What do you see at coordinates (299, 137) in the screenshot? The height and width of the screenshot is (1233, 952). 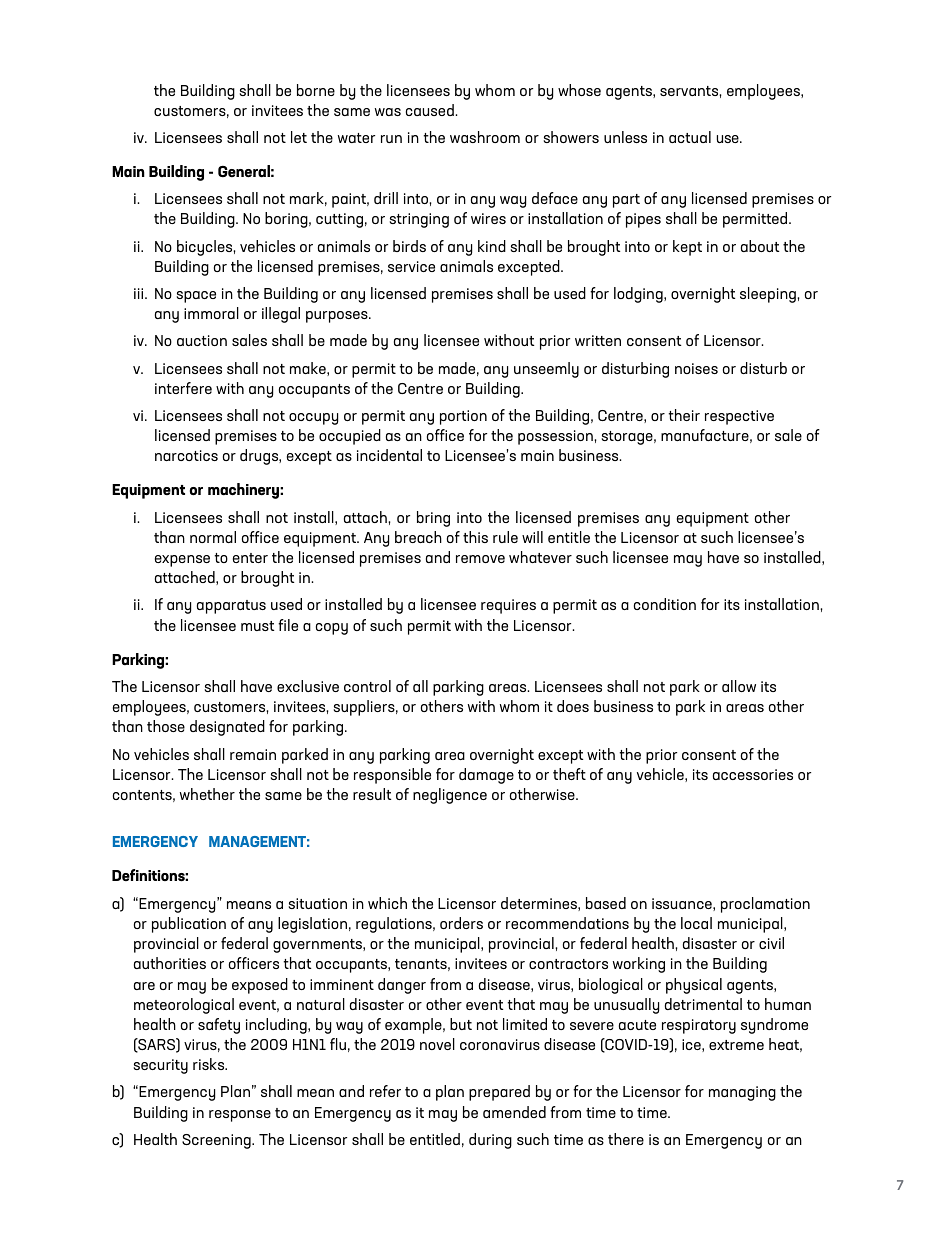 I see `let` at bounding box center [299, 137].
